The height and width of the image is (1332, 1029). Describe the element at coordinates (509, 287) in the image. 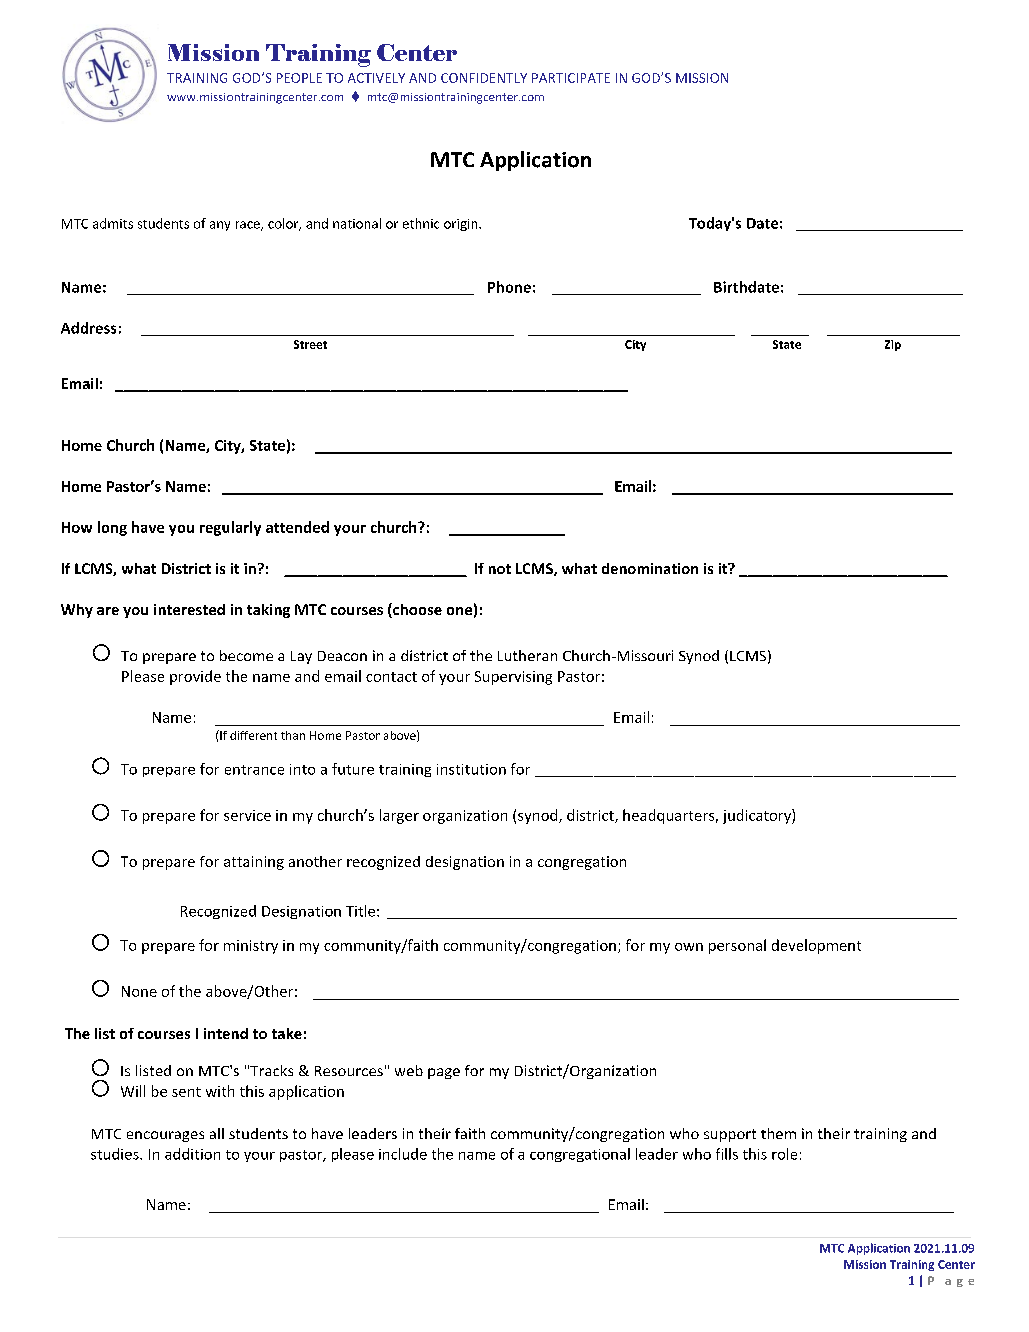

I see `Phone` at that location.
